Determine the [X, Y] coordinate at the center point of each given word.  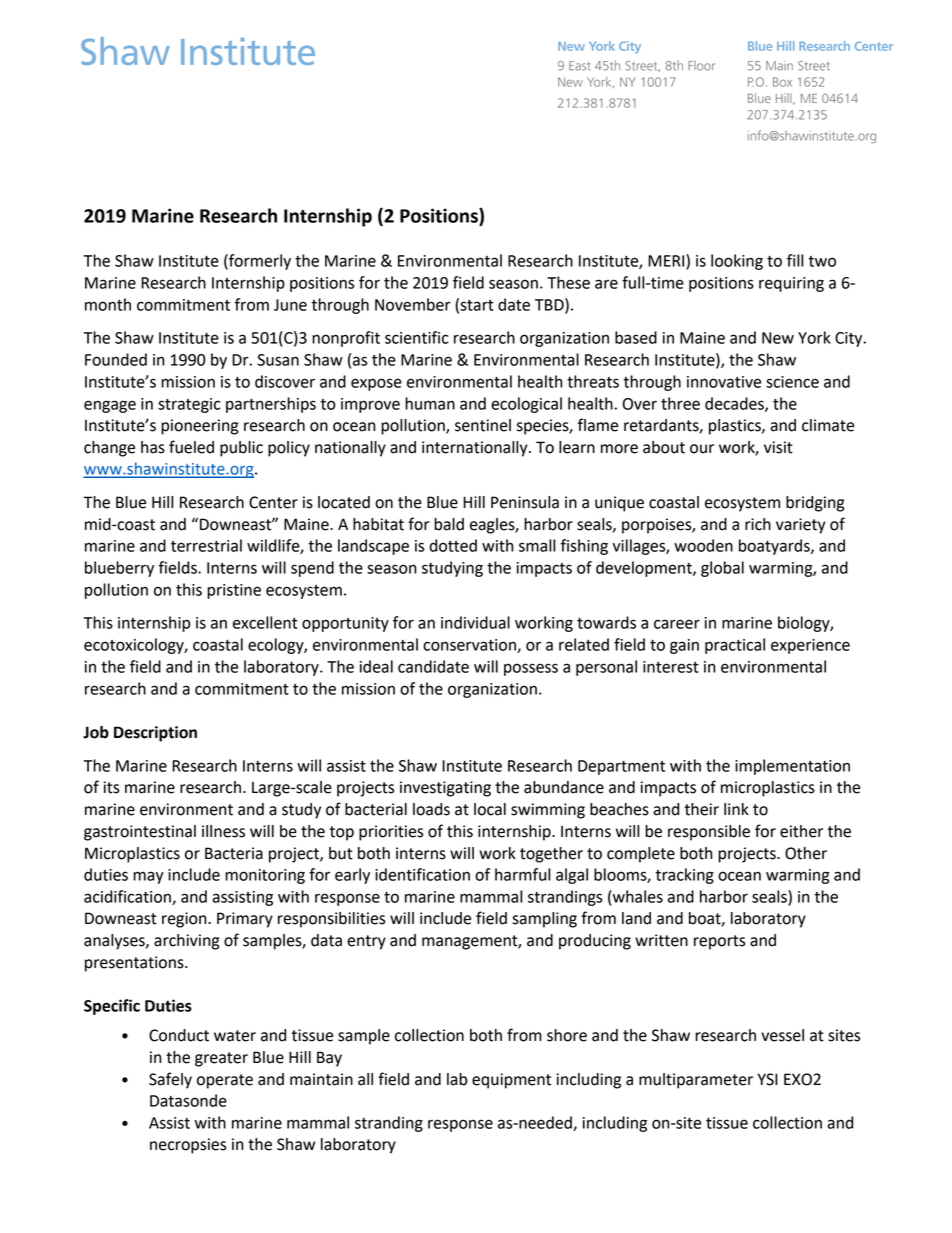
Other [806, 853]
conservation [470, 646]
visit [778, 447]
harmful [522, 874]
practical [735, 646]
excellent [265, 622]
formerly [259, 262]
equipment [511, 1081]
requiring [791, 284]
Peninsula [525, 502]
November [413, 304]
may [148, 877]
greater [221, 1059]
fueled [191, 447]
